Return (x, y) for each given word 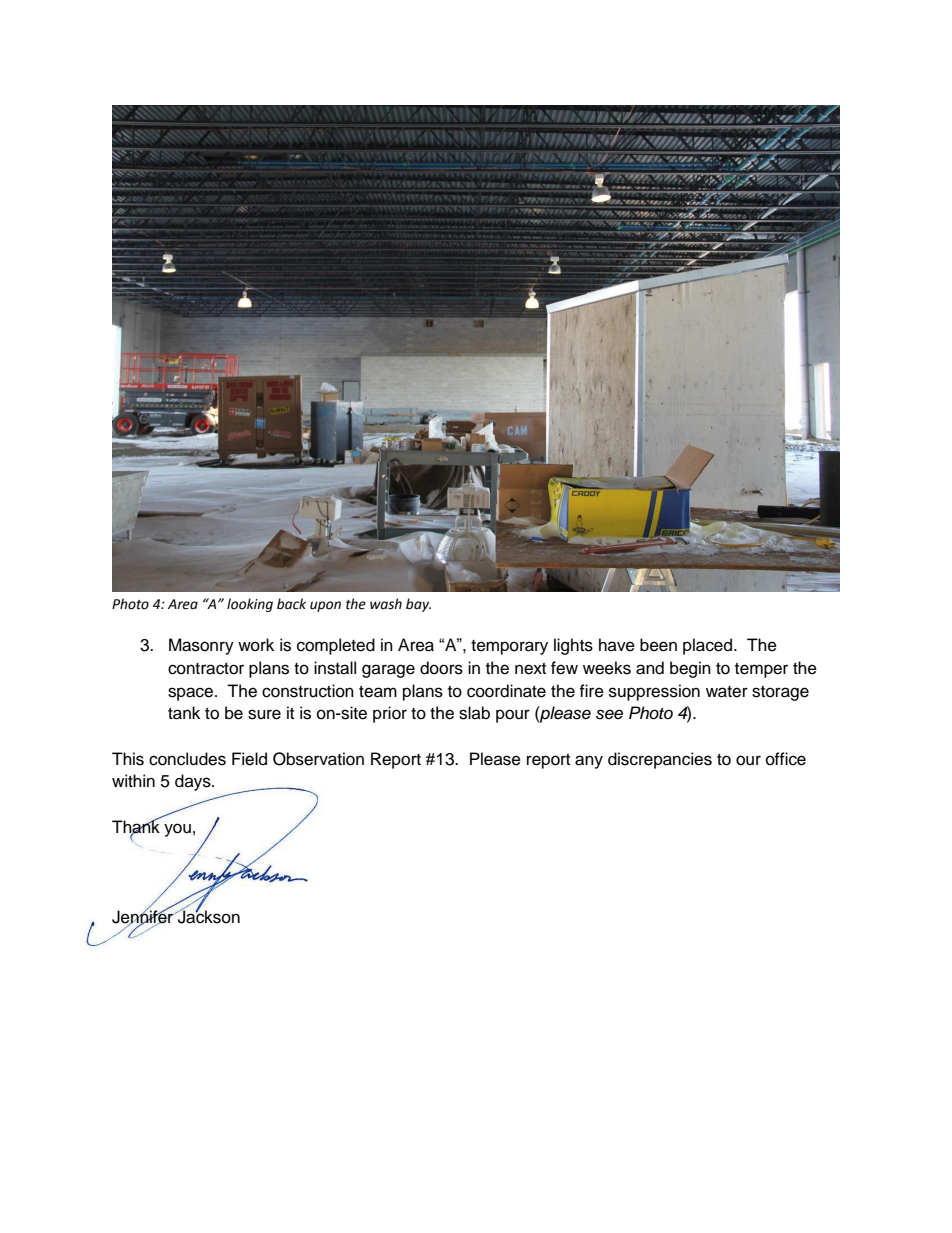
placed (709, 646)
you (177, 830)
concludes (187, 759)
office (786, 759)
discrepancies (660, 760)
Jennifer (143, 917)
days (194, 782)
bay (418, 605)
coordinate (506, 691)
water (727, 692)
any (589, 762)
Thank (136, 826)
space (192, 694)
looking (250, 605)
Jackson (208, 916)
